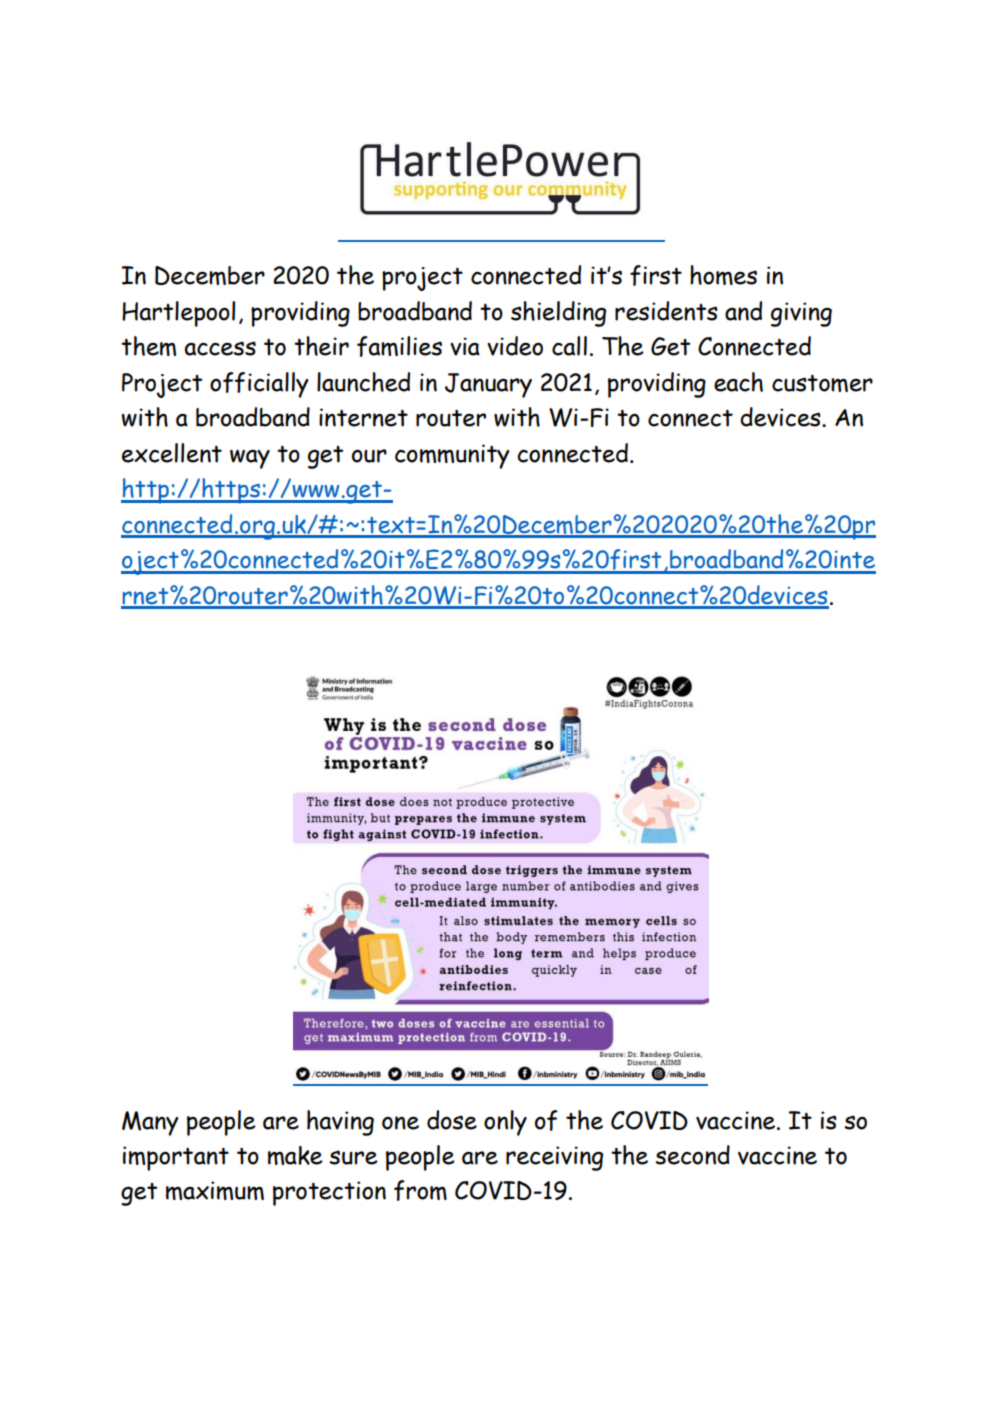 The width and height of the screenshot is (1002, 1418). I want to click on receiving, so click(554, 1158).
